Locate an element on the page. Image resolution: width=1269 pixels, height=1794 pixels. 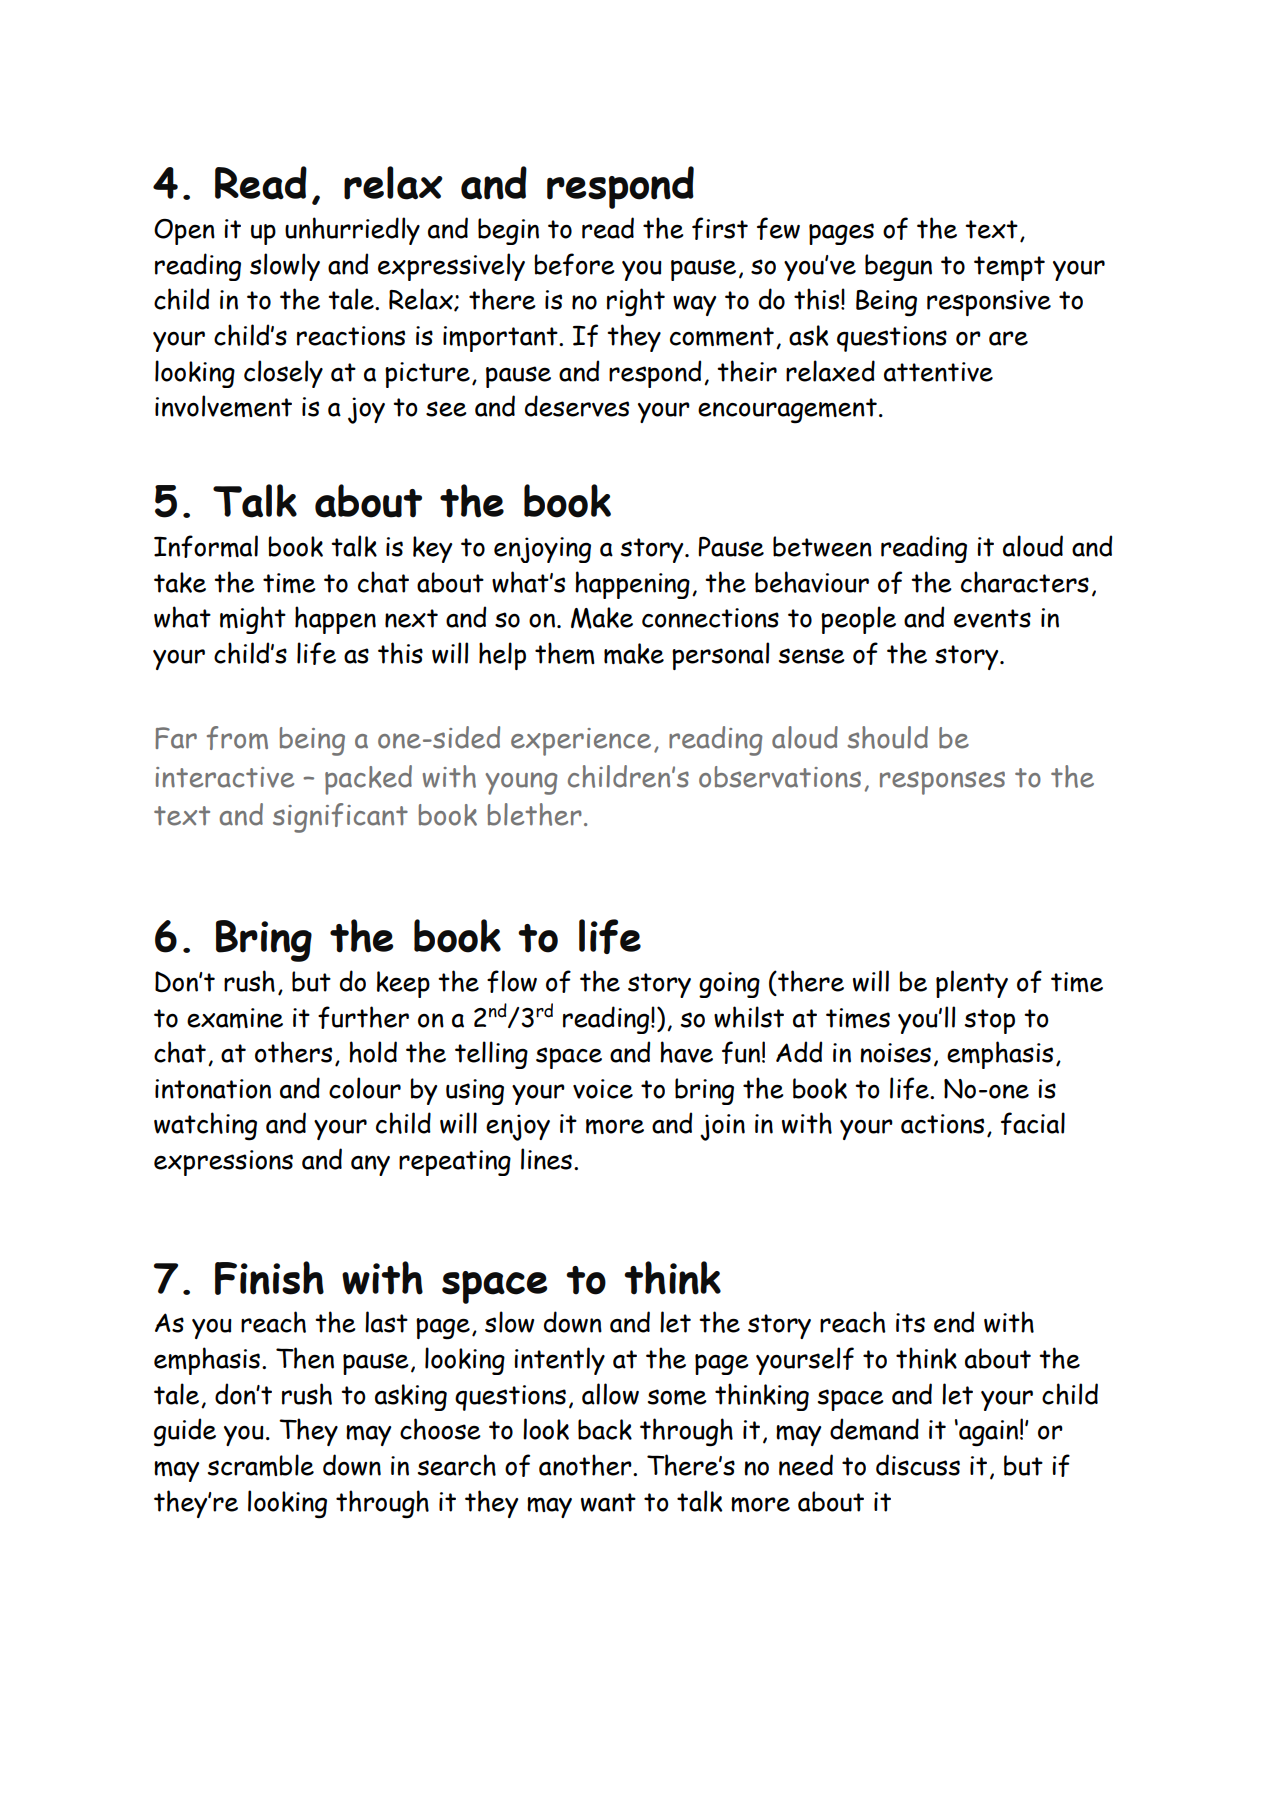
discuss is located at coordinates (918, 1465).
